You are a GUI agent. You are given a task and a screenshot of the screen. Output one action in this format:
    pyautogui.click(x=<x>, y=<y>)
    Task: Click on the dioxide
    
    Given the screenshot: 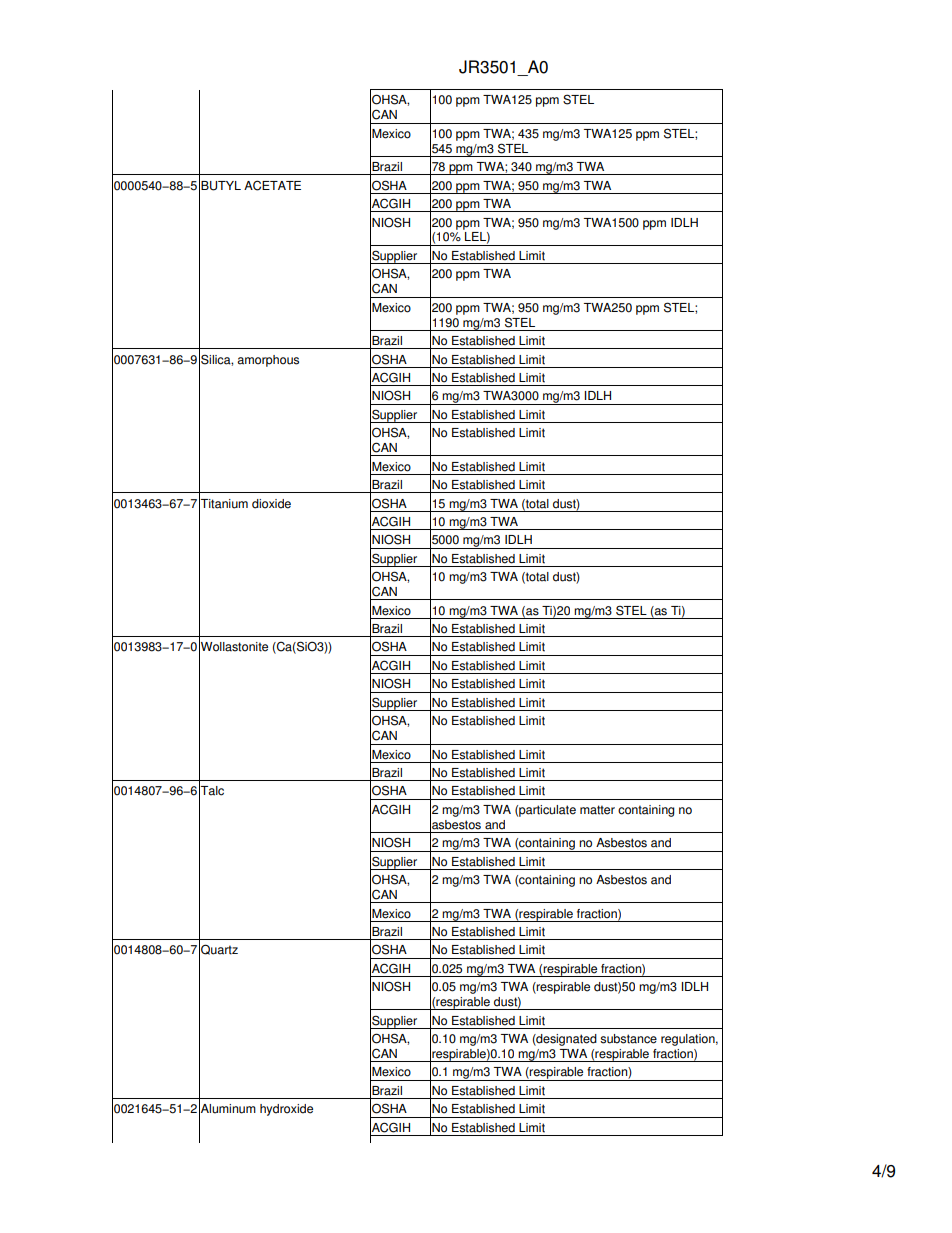 What is the action you would take?
    pyautogui.click(x=271, y=504)
